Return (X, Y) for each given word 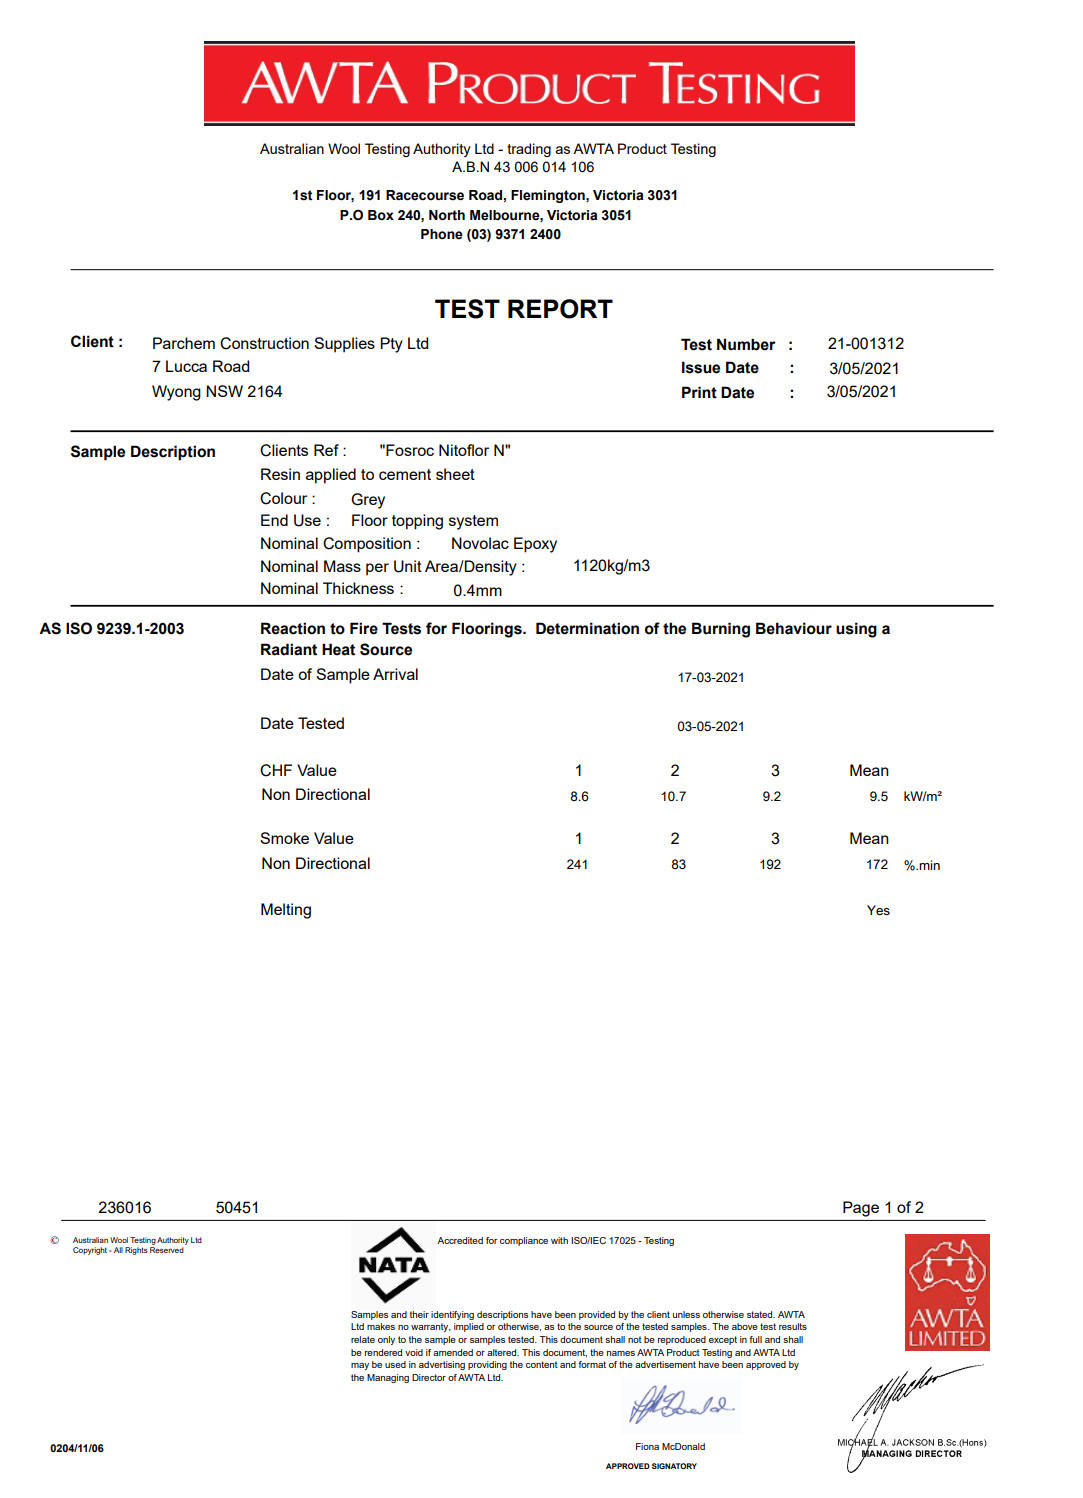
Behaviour (794, 628)
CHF (276, 770)
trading (529, 150)
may (360, 1366)
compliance (524, 1241)
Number (746, 344)
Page (861, 1209)
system (473, 522)
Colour (283, 498)
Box (381, 215)
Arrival (395, 674)
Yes (878, 910)
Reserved (167, 1250)
